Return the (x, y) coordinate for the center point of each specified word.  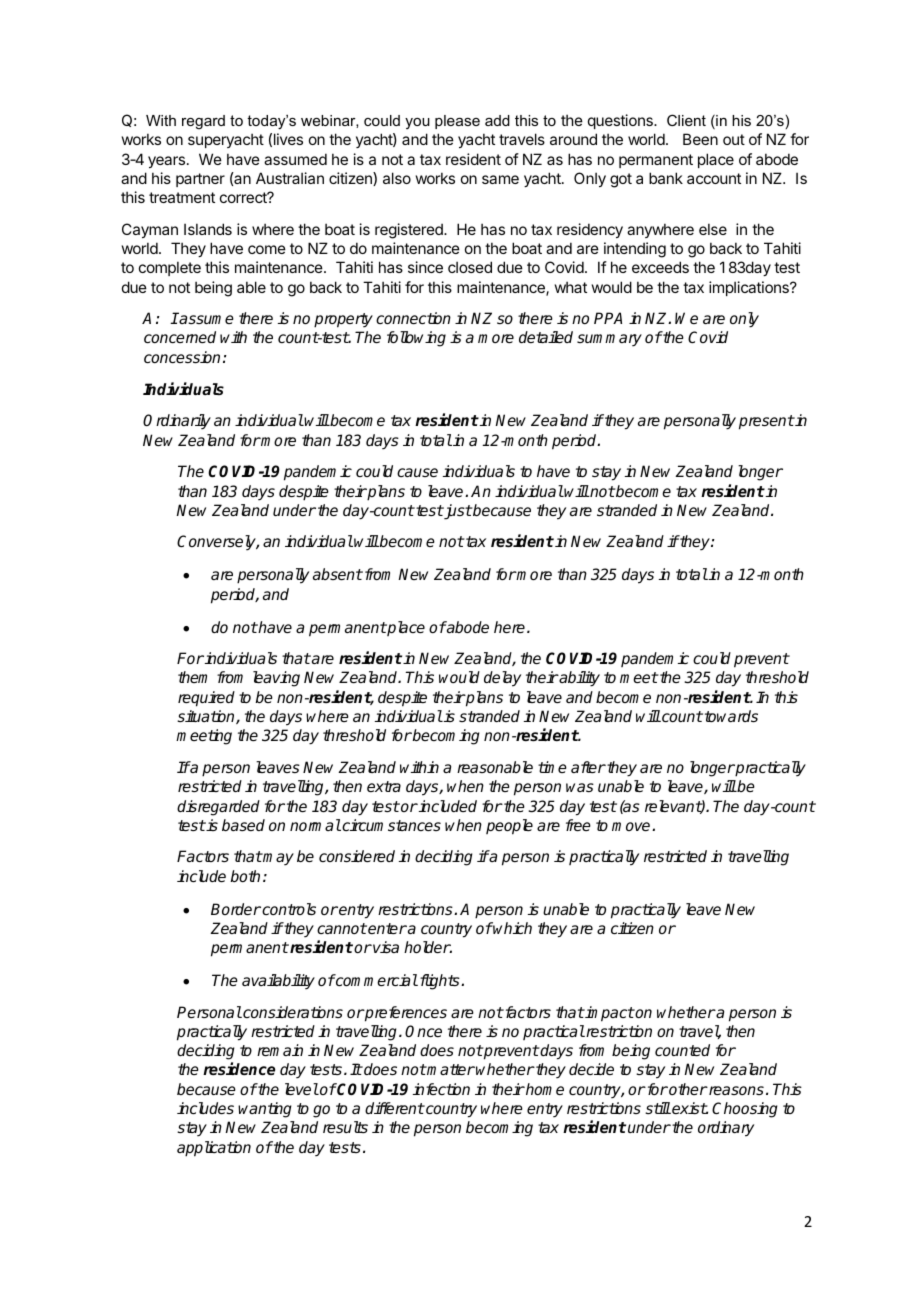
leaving (276, 679)
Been (700, 139)
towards (731, 716)
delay (502, 679)
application (214, 1149)
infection (441, 1089)
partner (200, 180)
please (457, 122)
